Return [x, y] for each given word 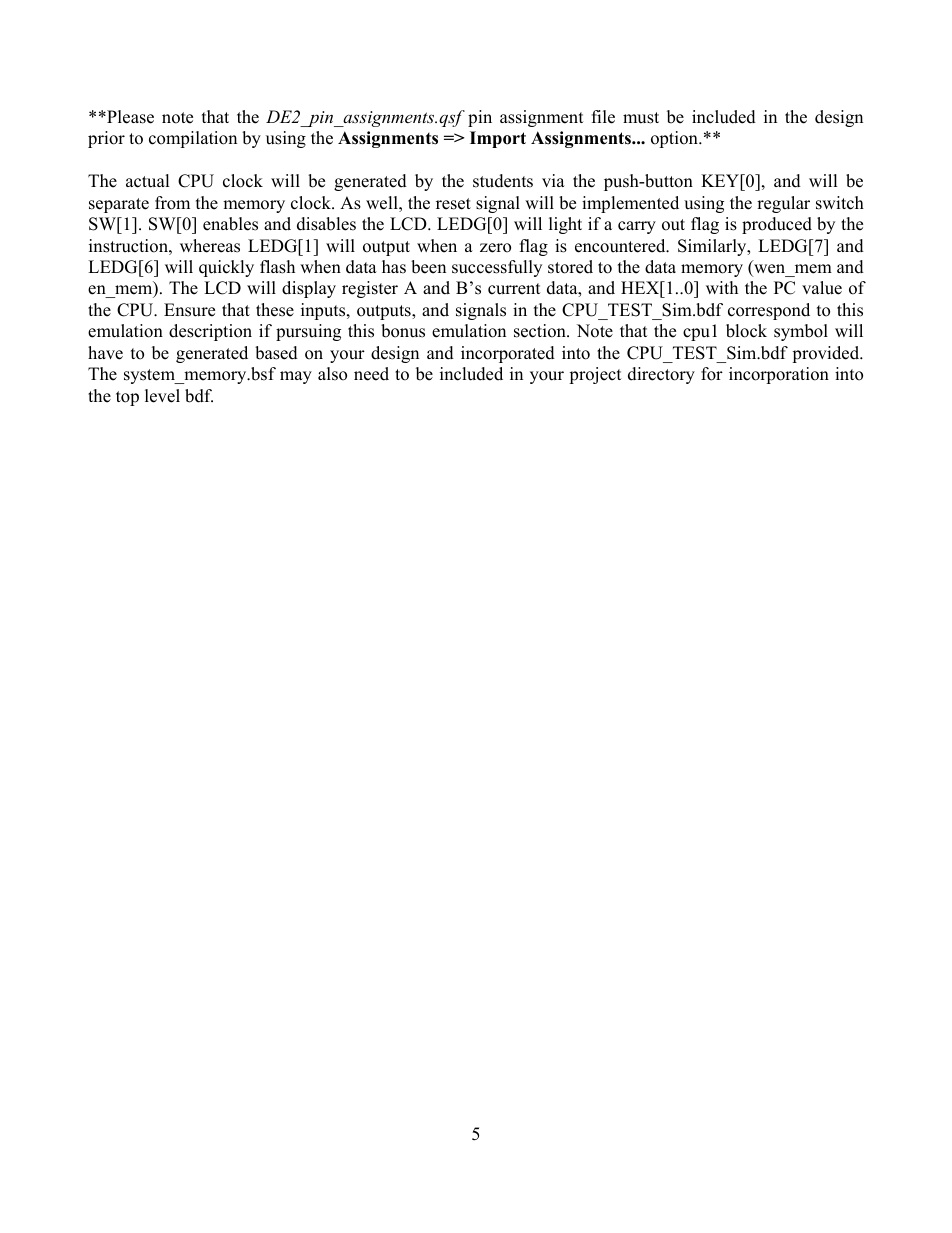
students [503, 181]
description [210, 332]
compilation [193, 139]
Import [498, 139]
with [722, 287]
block [746, 331]
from [172, 203]
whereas [210, 246]
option [675, 139]
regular [783, 204]
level [162, 396]
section [541, 331]
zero [495, 248]
